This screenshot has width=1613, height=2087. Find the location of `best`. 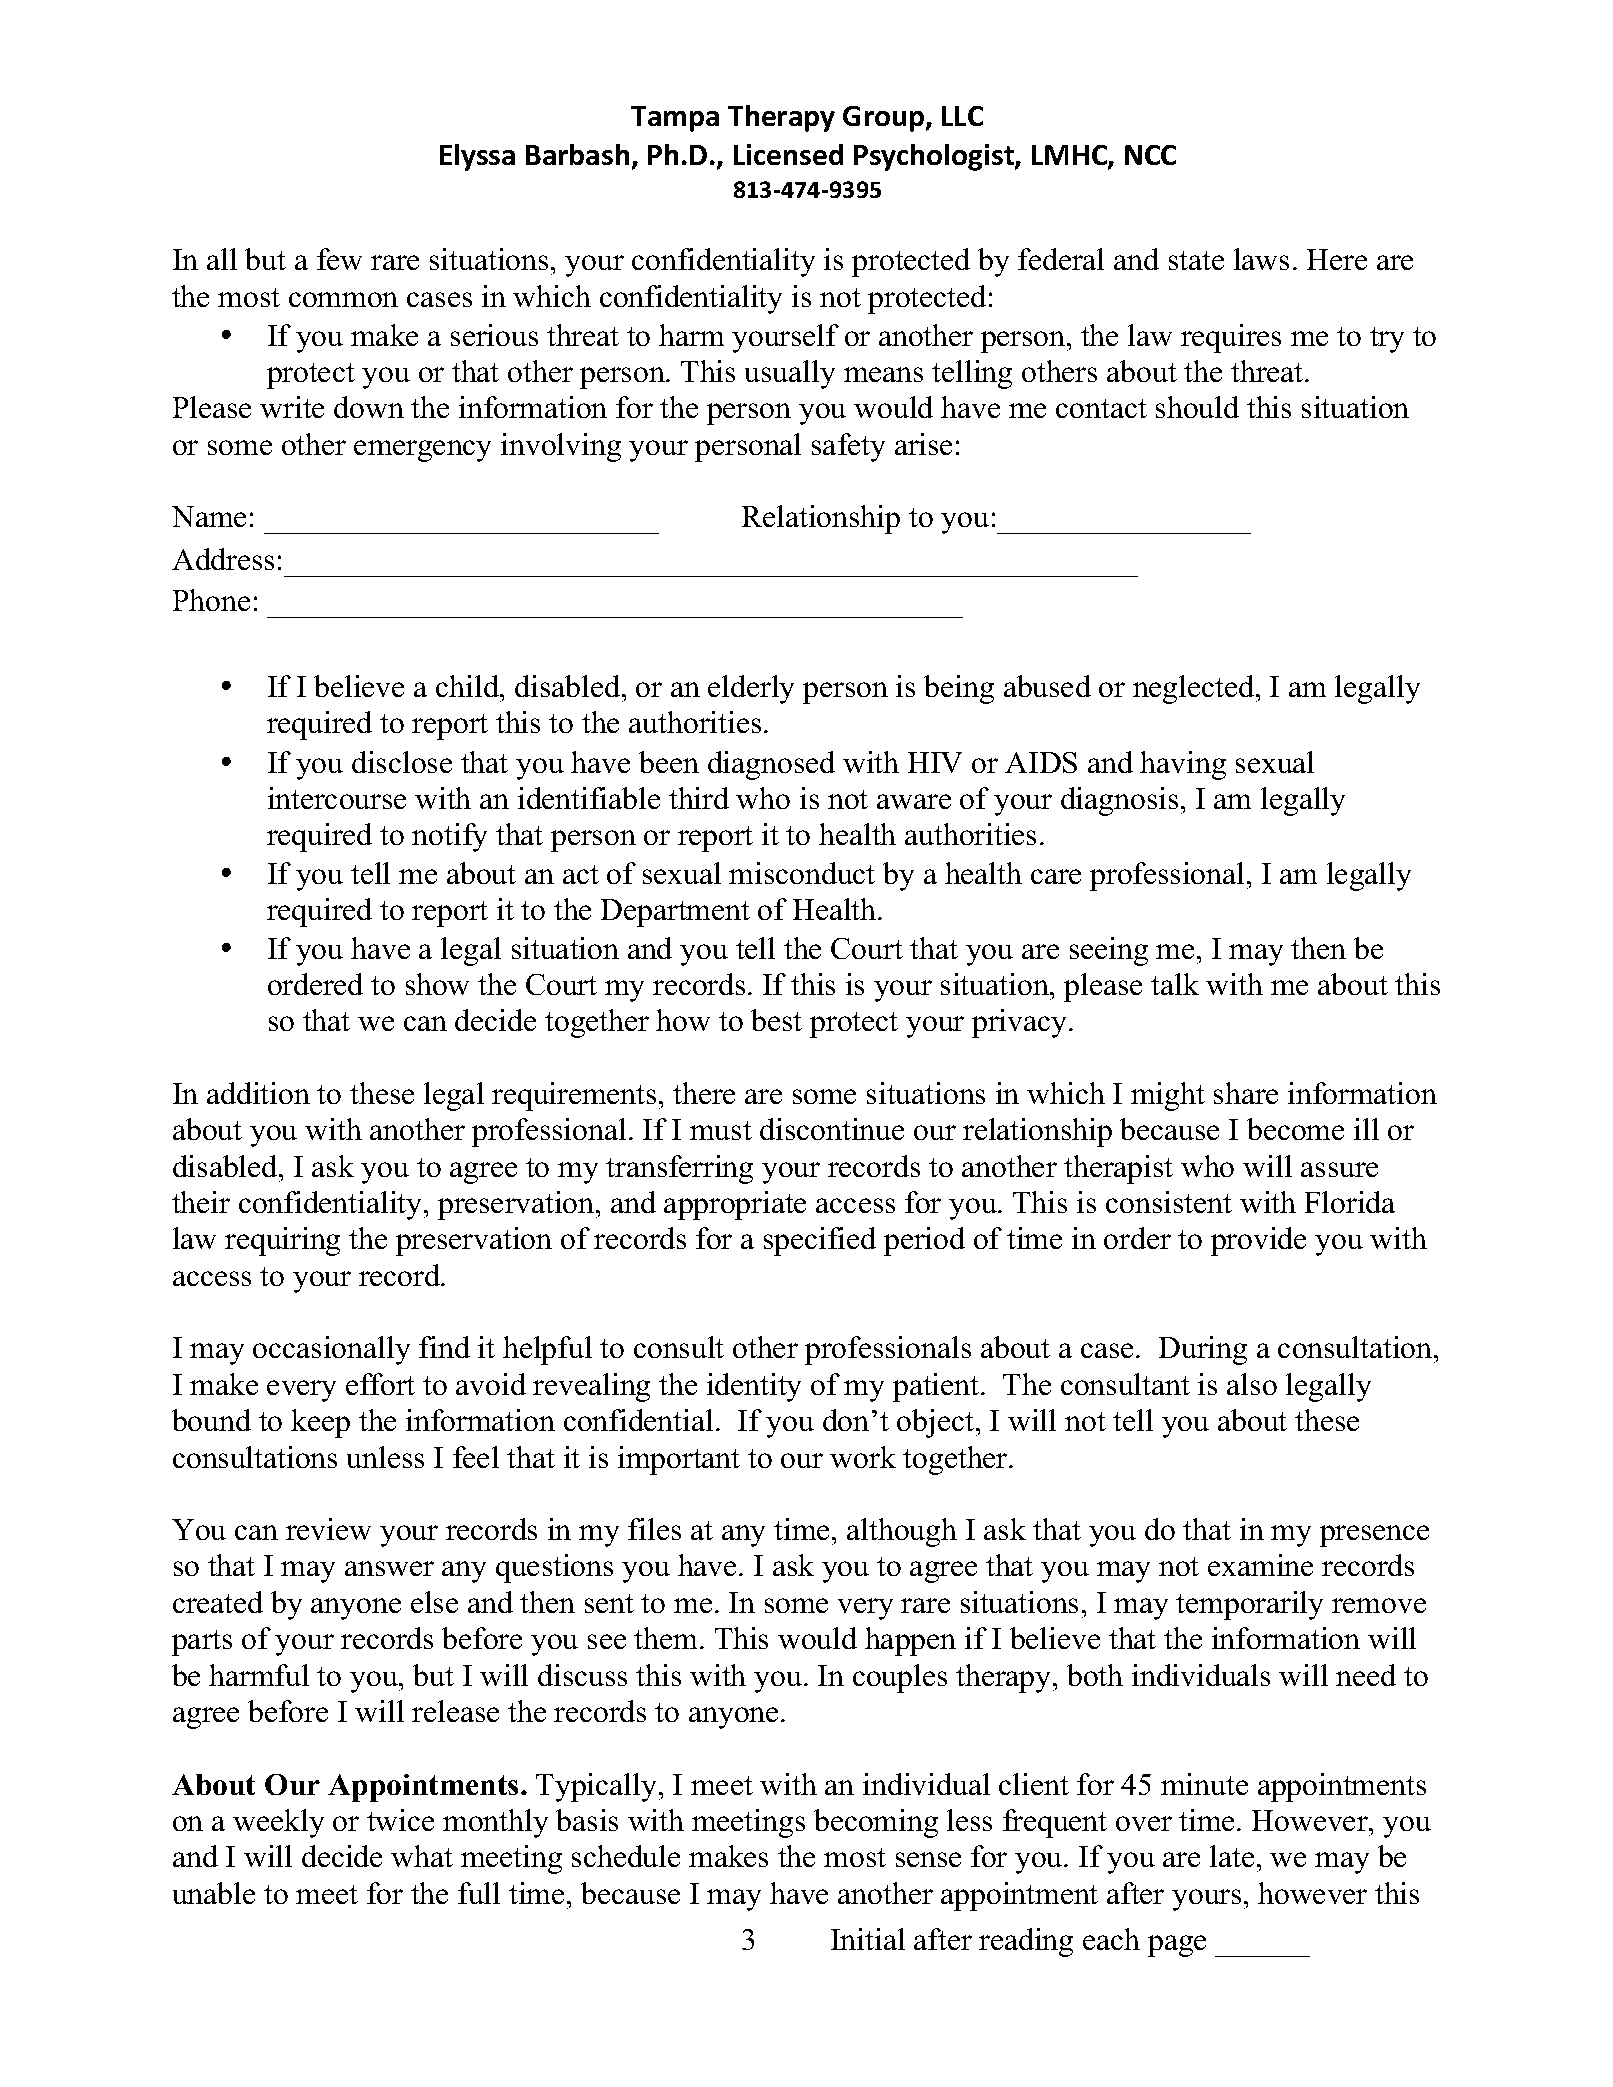

best is located at coordinates (776, 1020).
